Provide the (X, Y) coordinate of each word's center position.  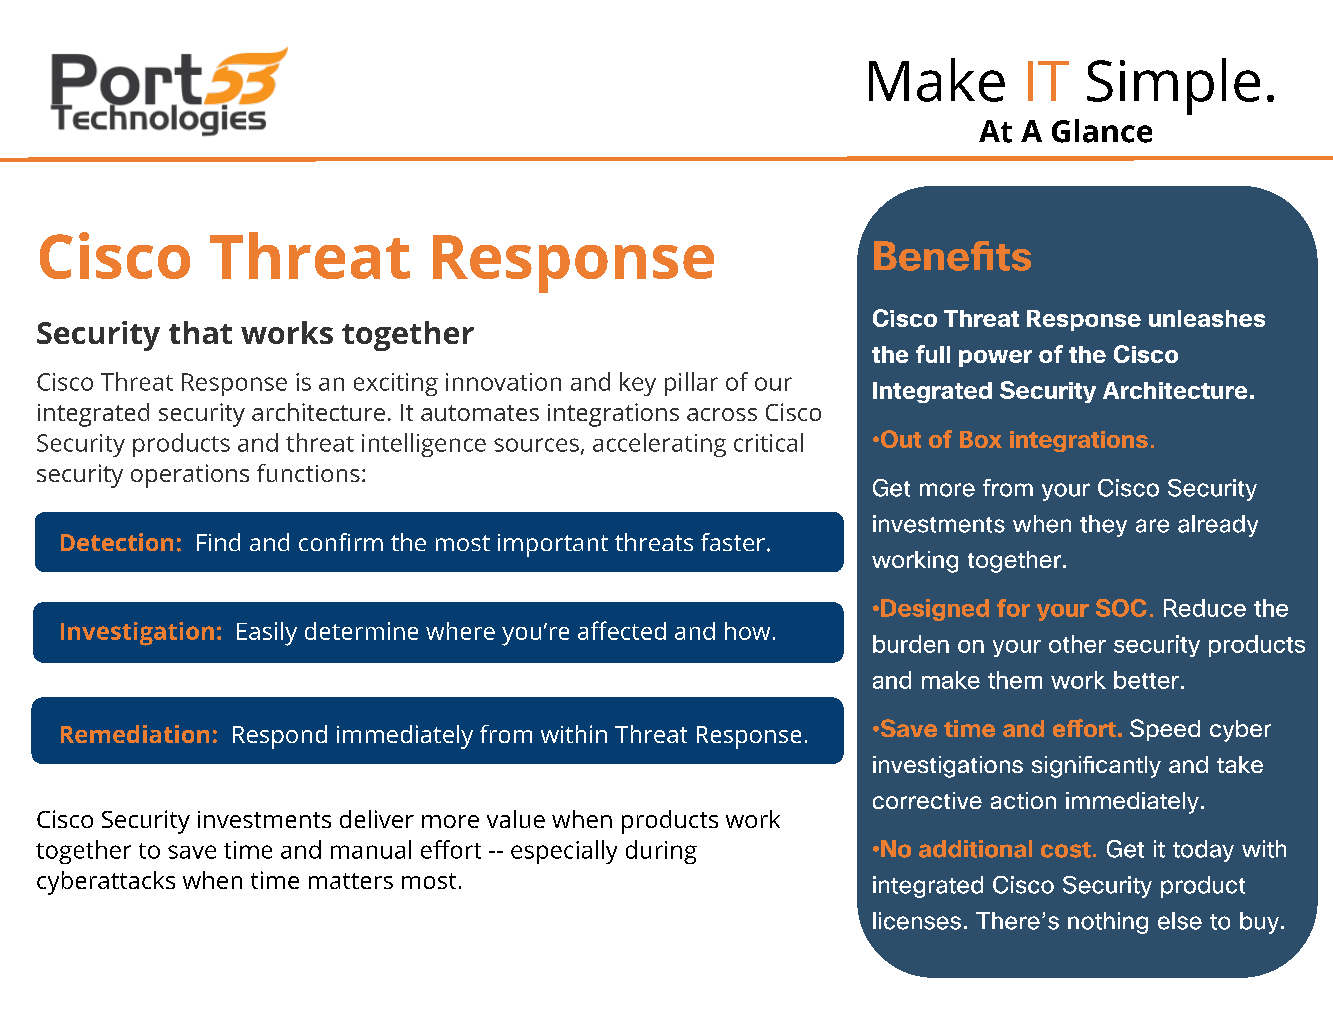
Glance (1102, 131)
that (200, 332)
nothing (1108, 923)
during (661, 852)
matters (351, 881)
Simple (1173, 86)
